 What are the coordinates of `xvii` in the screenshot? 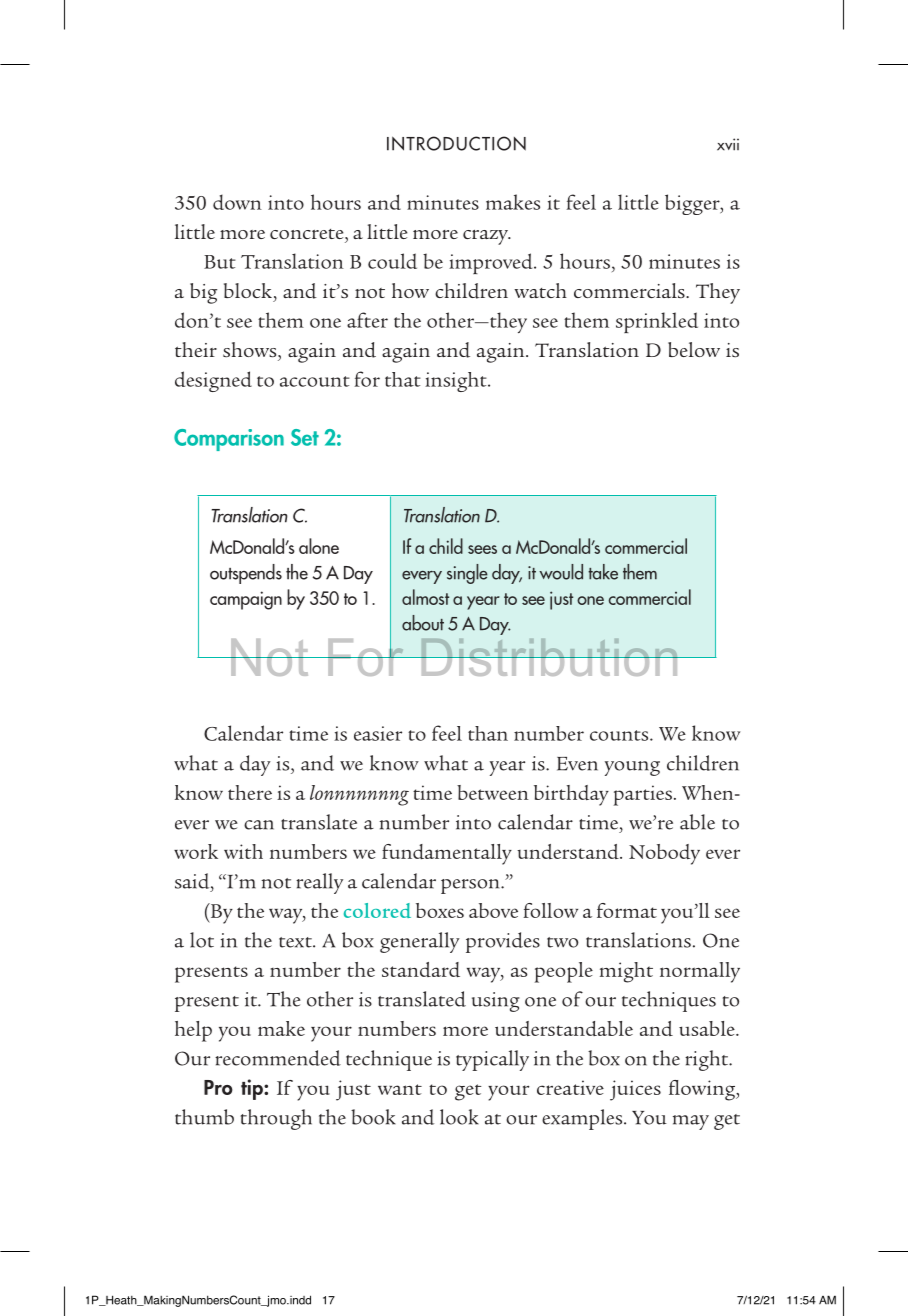 It's located at (728, 144).
